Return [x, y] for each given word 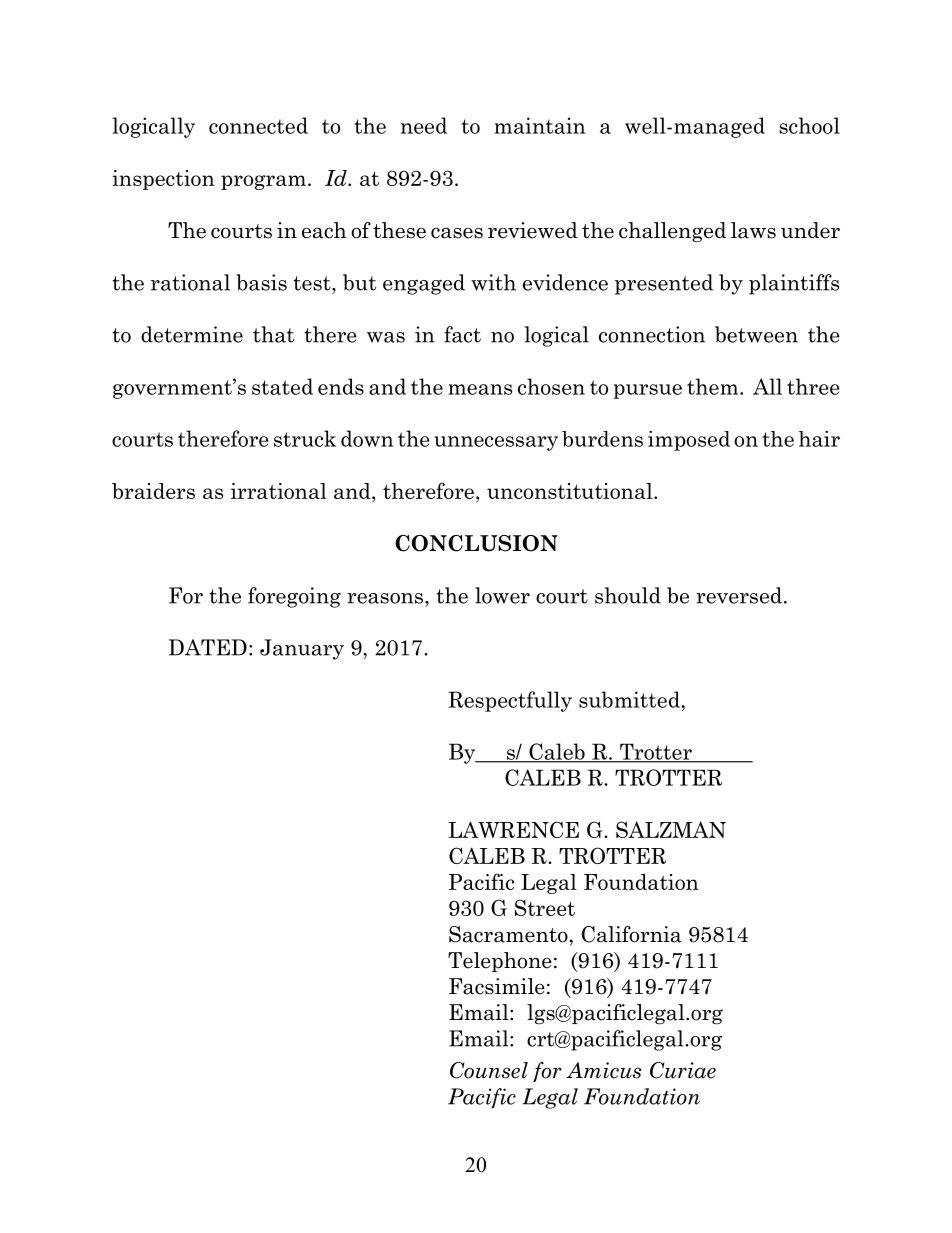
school [809, 125]
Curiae [683, 1070]
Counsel [489, 1070]
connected [258, 125]
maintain [539, 125]
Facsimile [497, 986]
